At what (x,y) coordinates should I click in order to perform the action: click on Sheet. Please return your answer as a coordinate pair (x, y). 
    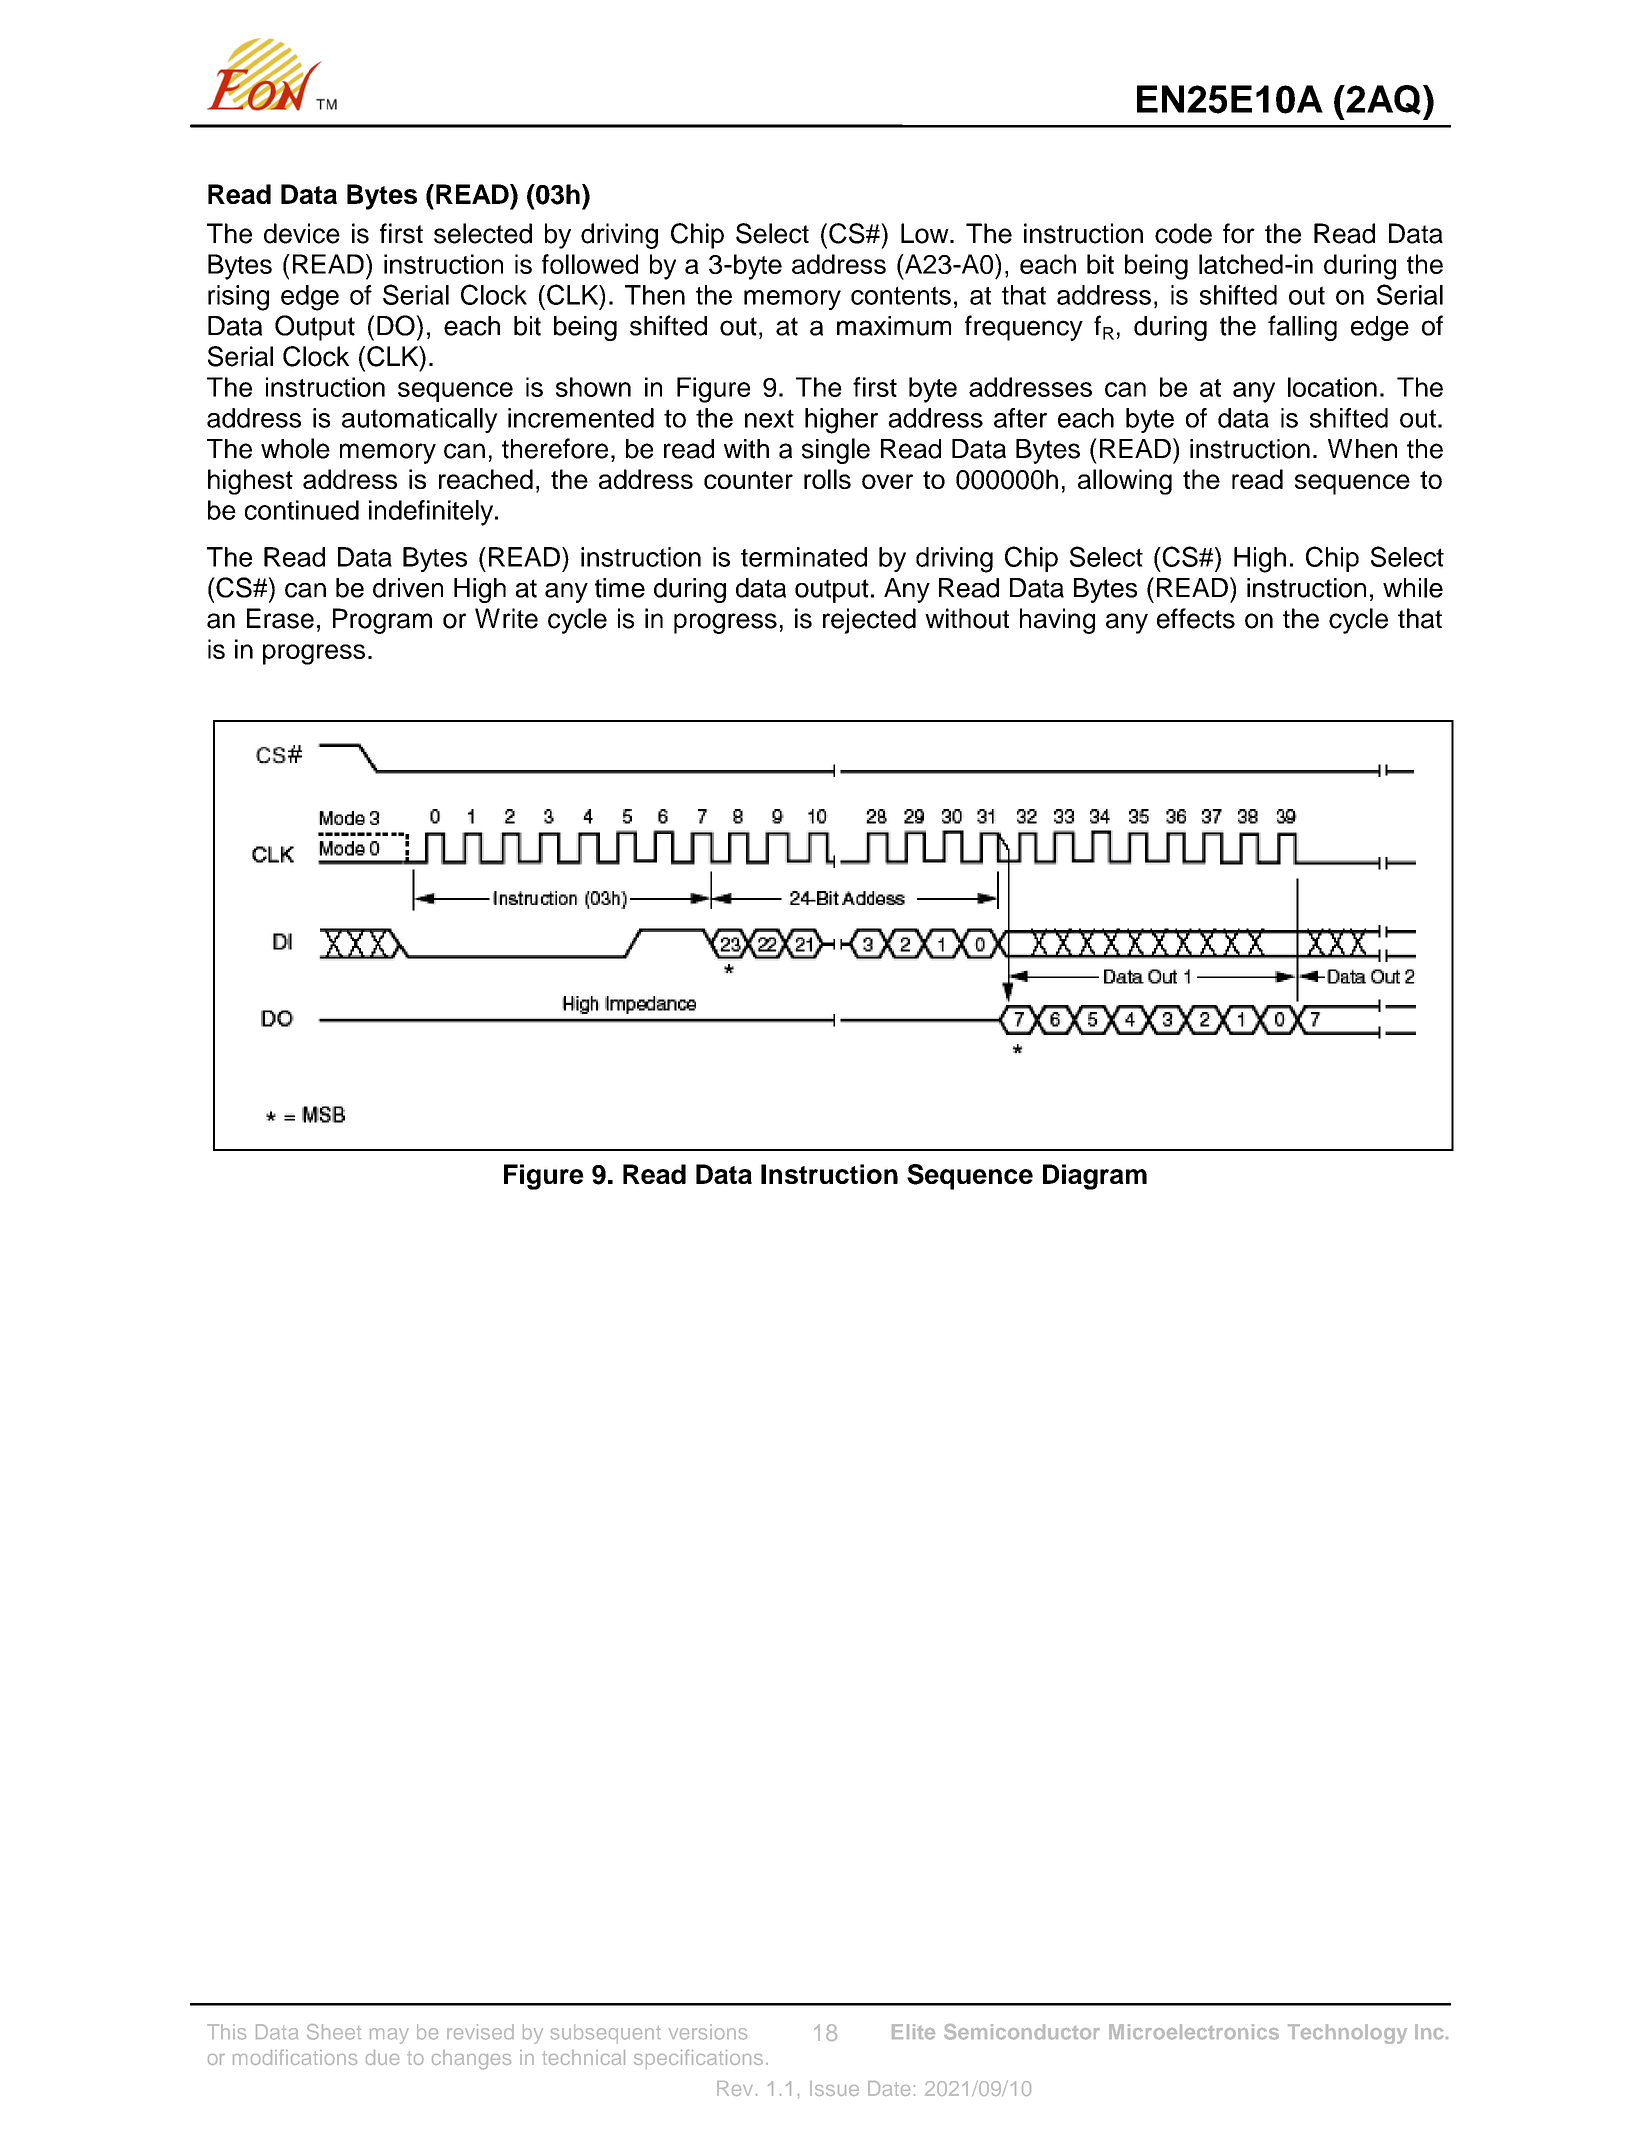
    Looking at the image, I should click on (334, 2032).
